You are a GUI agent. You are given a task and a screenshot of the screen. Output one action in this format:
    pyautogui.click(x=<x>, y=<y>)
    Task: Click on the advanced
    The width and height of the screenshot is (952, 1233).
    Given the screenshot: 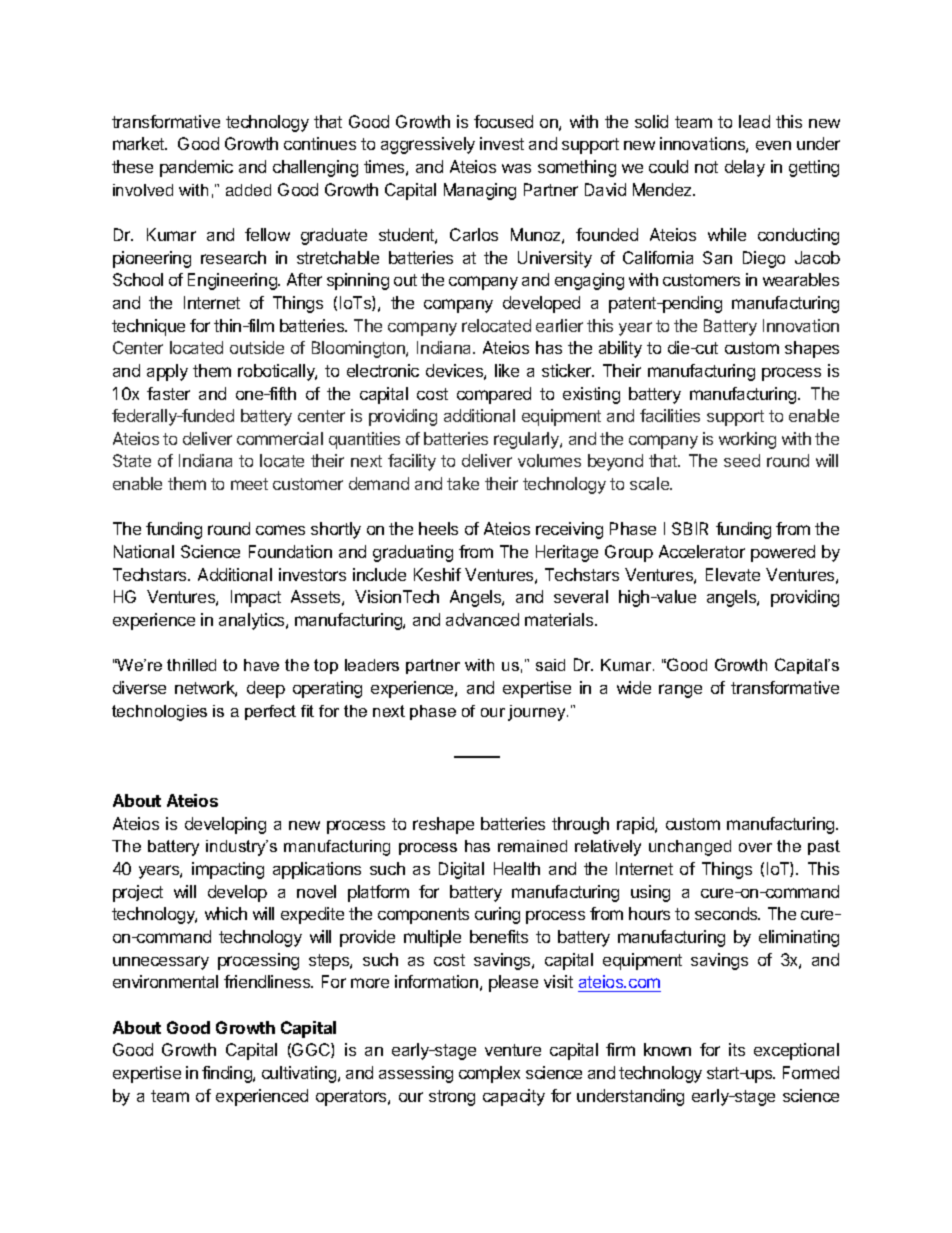 What is the action you would take?
    pyautogui.click(x=482, y=619)
